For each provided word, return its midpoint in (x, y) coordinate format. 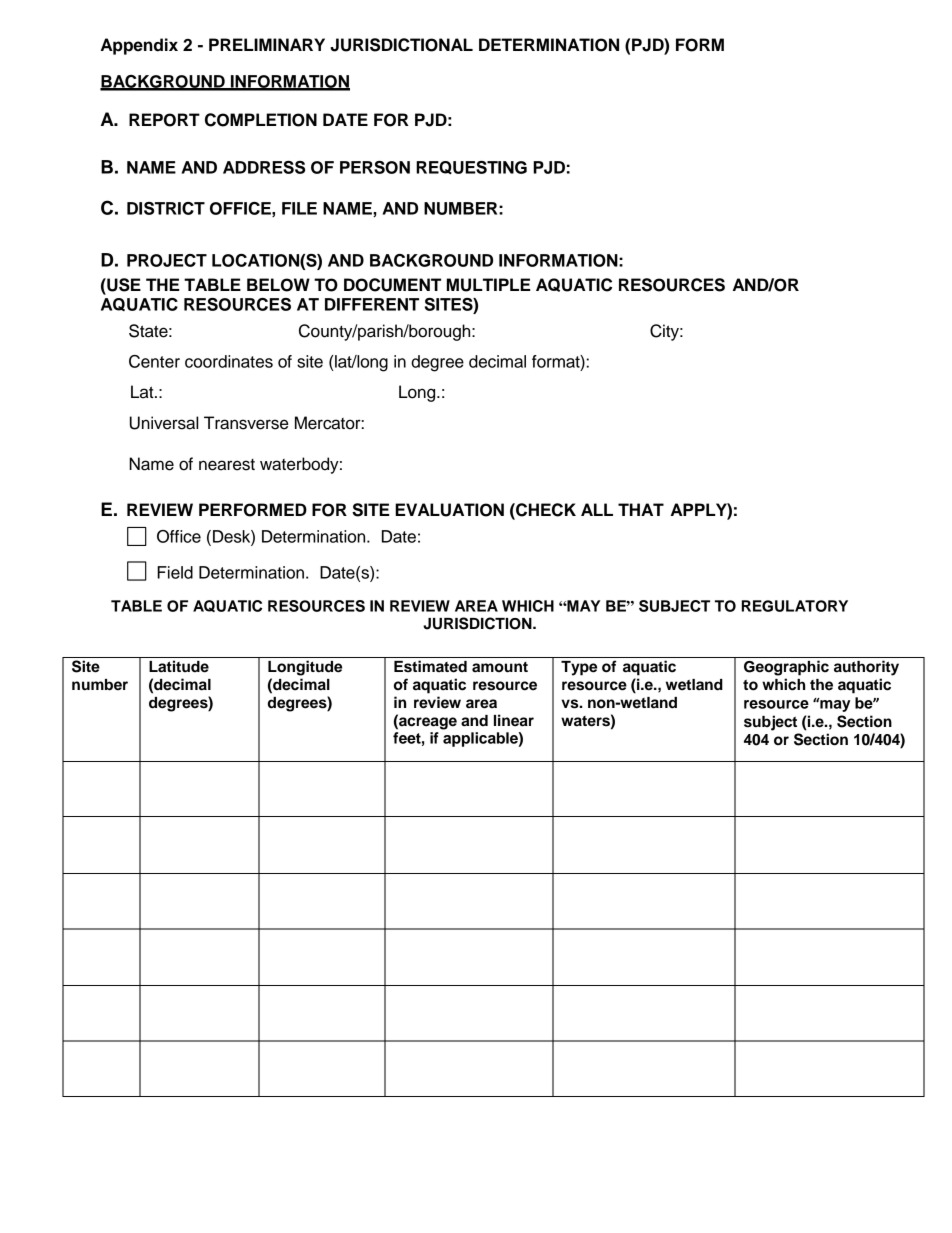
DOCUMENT (392, 285)
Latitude (179, 666)
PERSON (375, 167)
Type (579, 668)
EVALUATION (449, 510)
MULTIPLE (488, 285)
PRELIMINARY (267, 44)
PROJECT (167, 260)
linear (514, 720)
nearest (227, 465)
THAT (641, 509)
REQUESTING (471, 168)
